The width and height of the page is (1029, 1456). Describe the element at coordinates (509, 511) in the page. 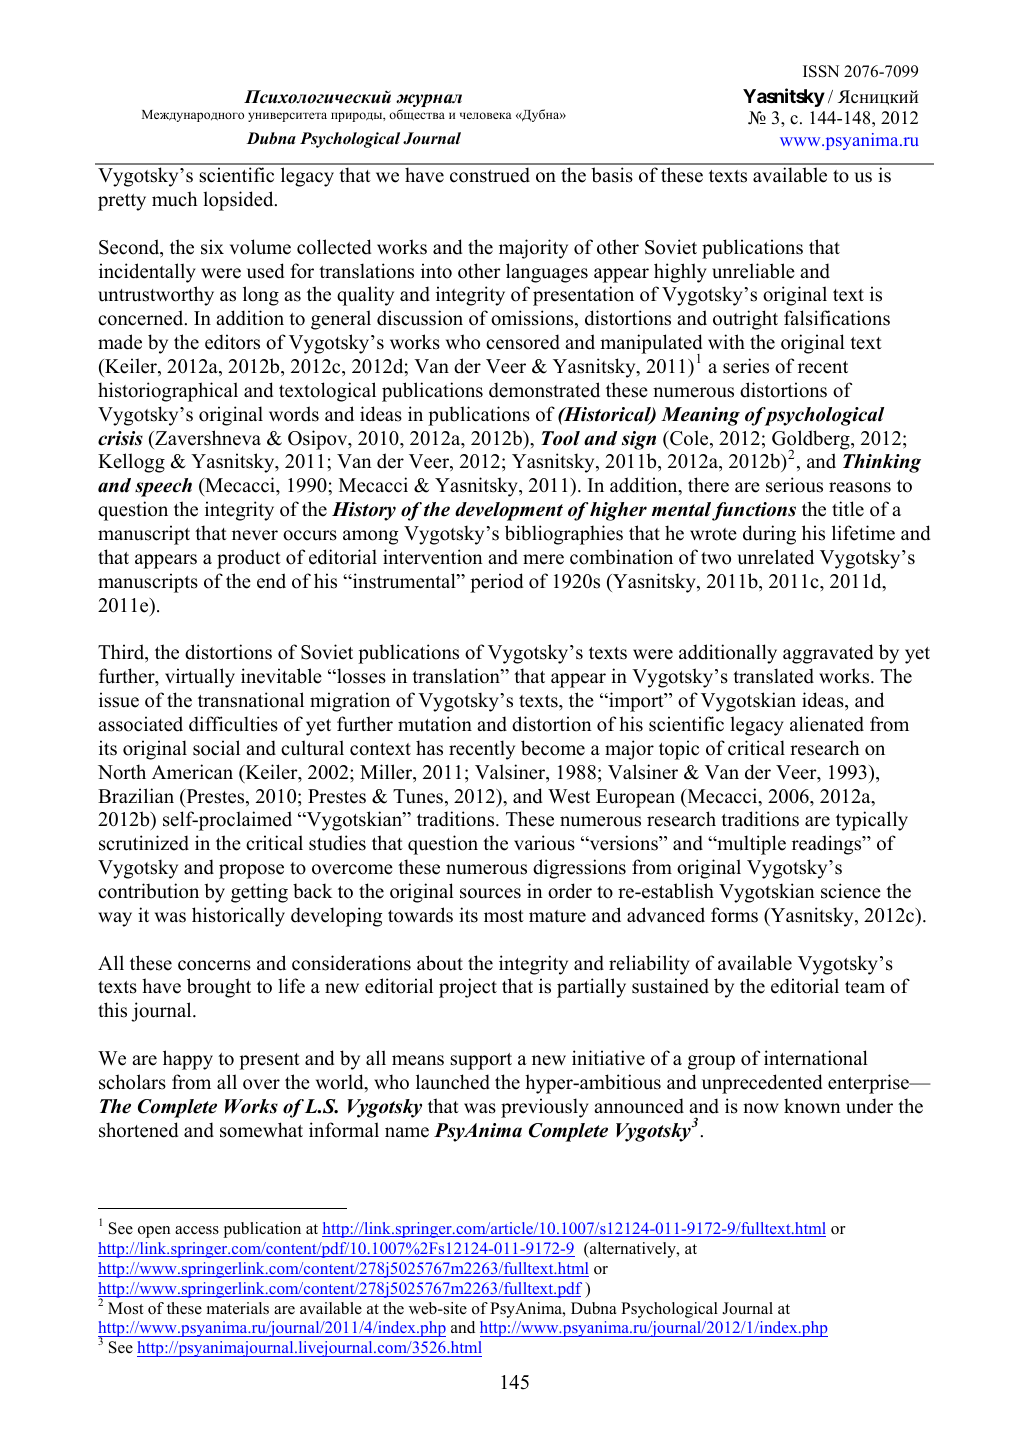

I see `development` at that location.
